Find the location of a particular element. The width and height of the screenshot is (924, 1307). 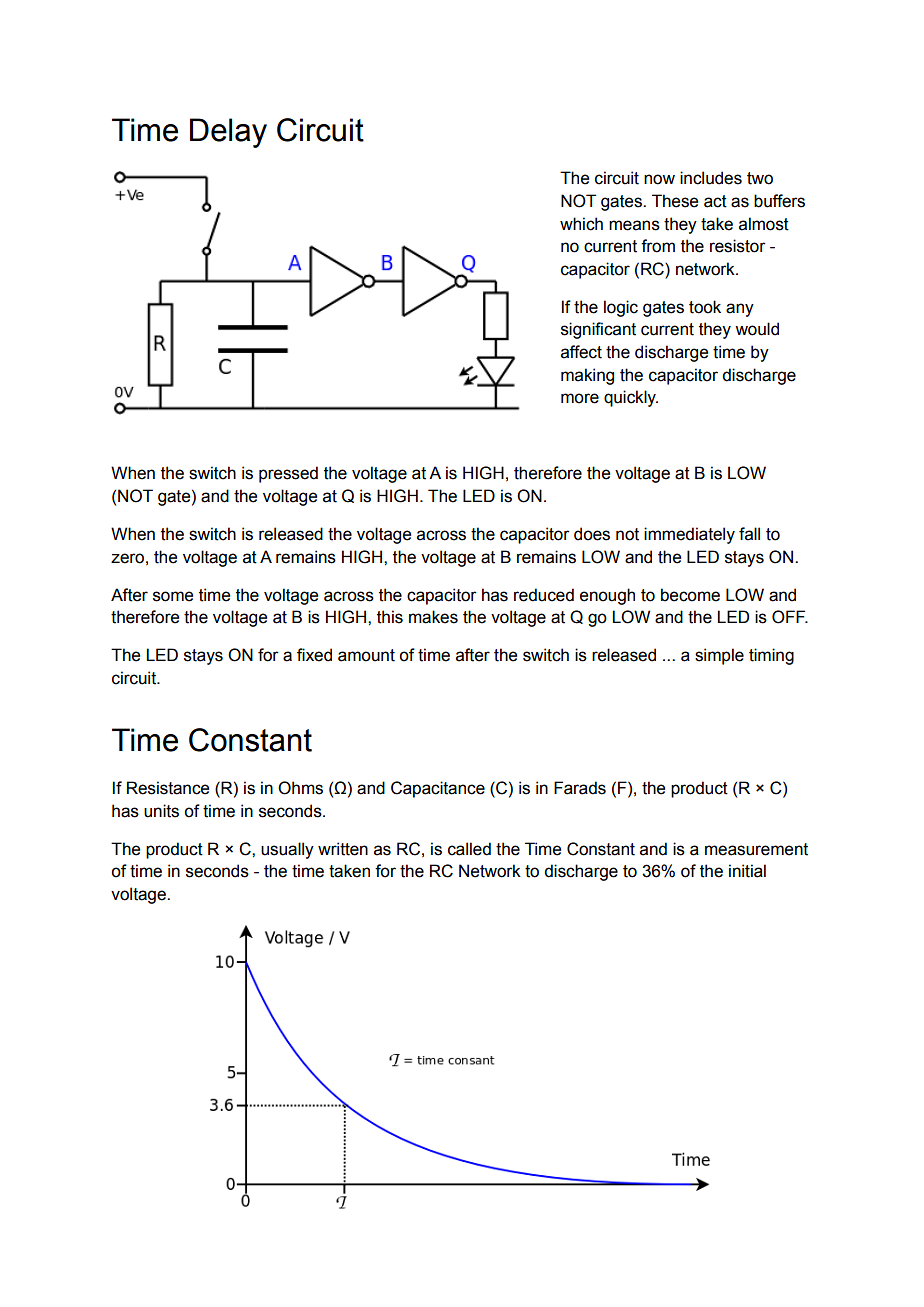

does is located at coordinates (592, 534).
